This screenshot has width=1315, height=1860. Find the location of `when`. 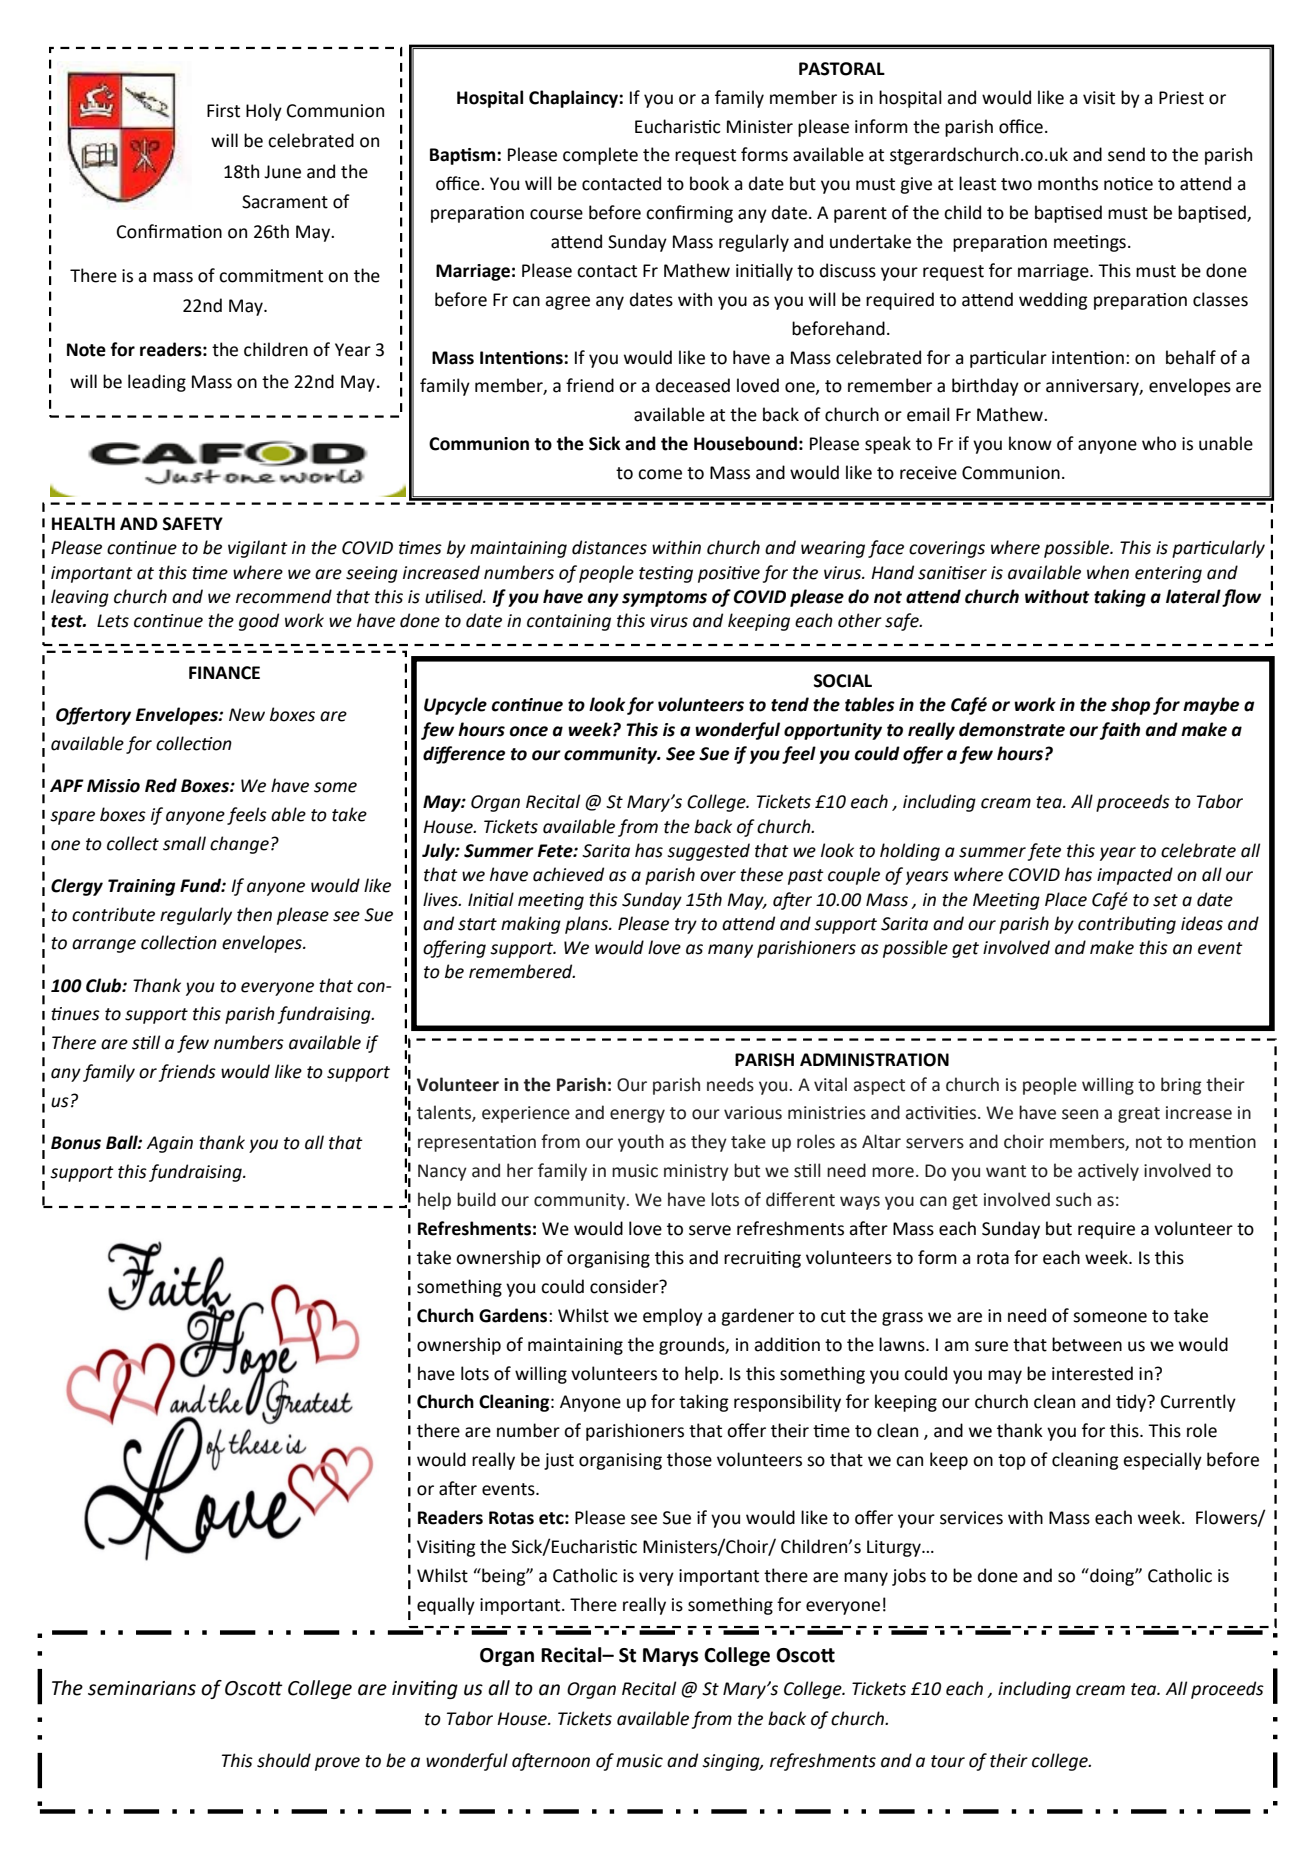

when is located at coordinates (1108, 572).
